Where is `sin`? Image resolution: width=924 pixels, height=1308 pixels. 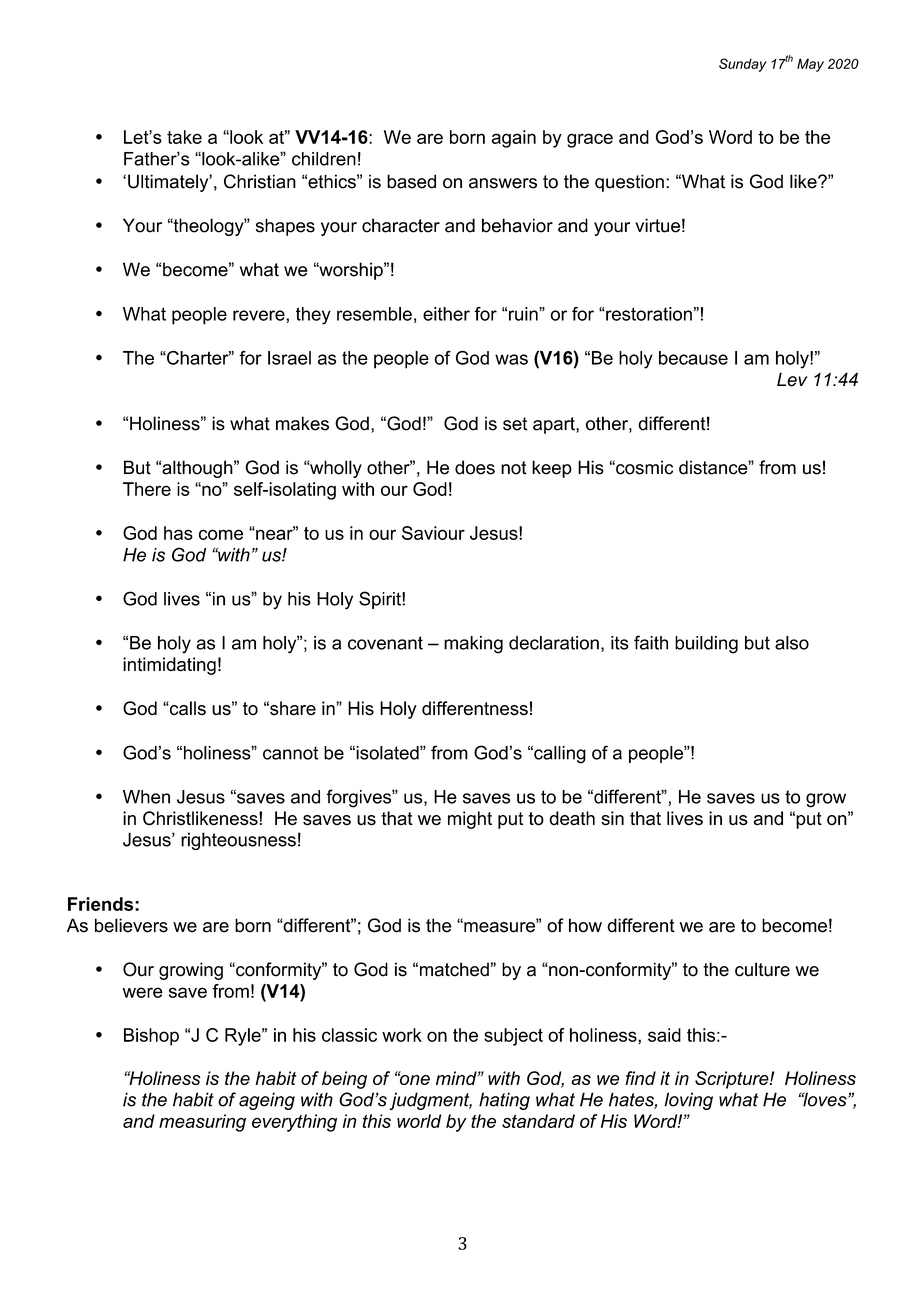
sin is located at coordinates (612, 818).
